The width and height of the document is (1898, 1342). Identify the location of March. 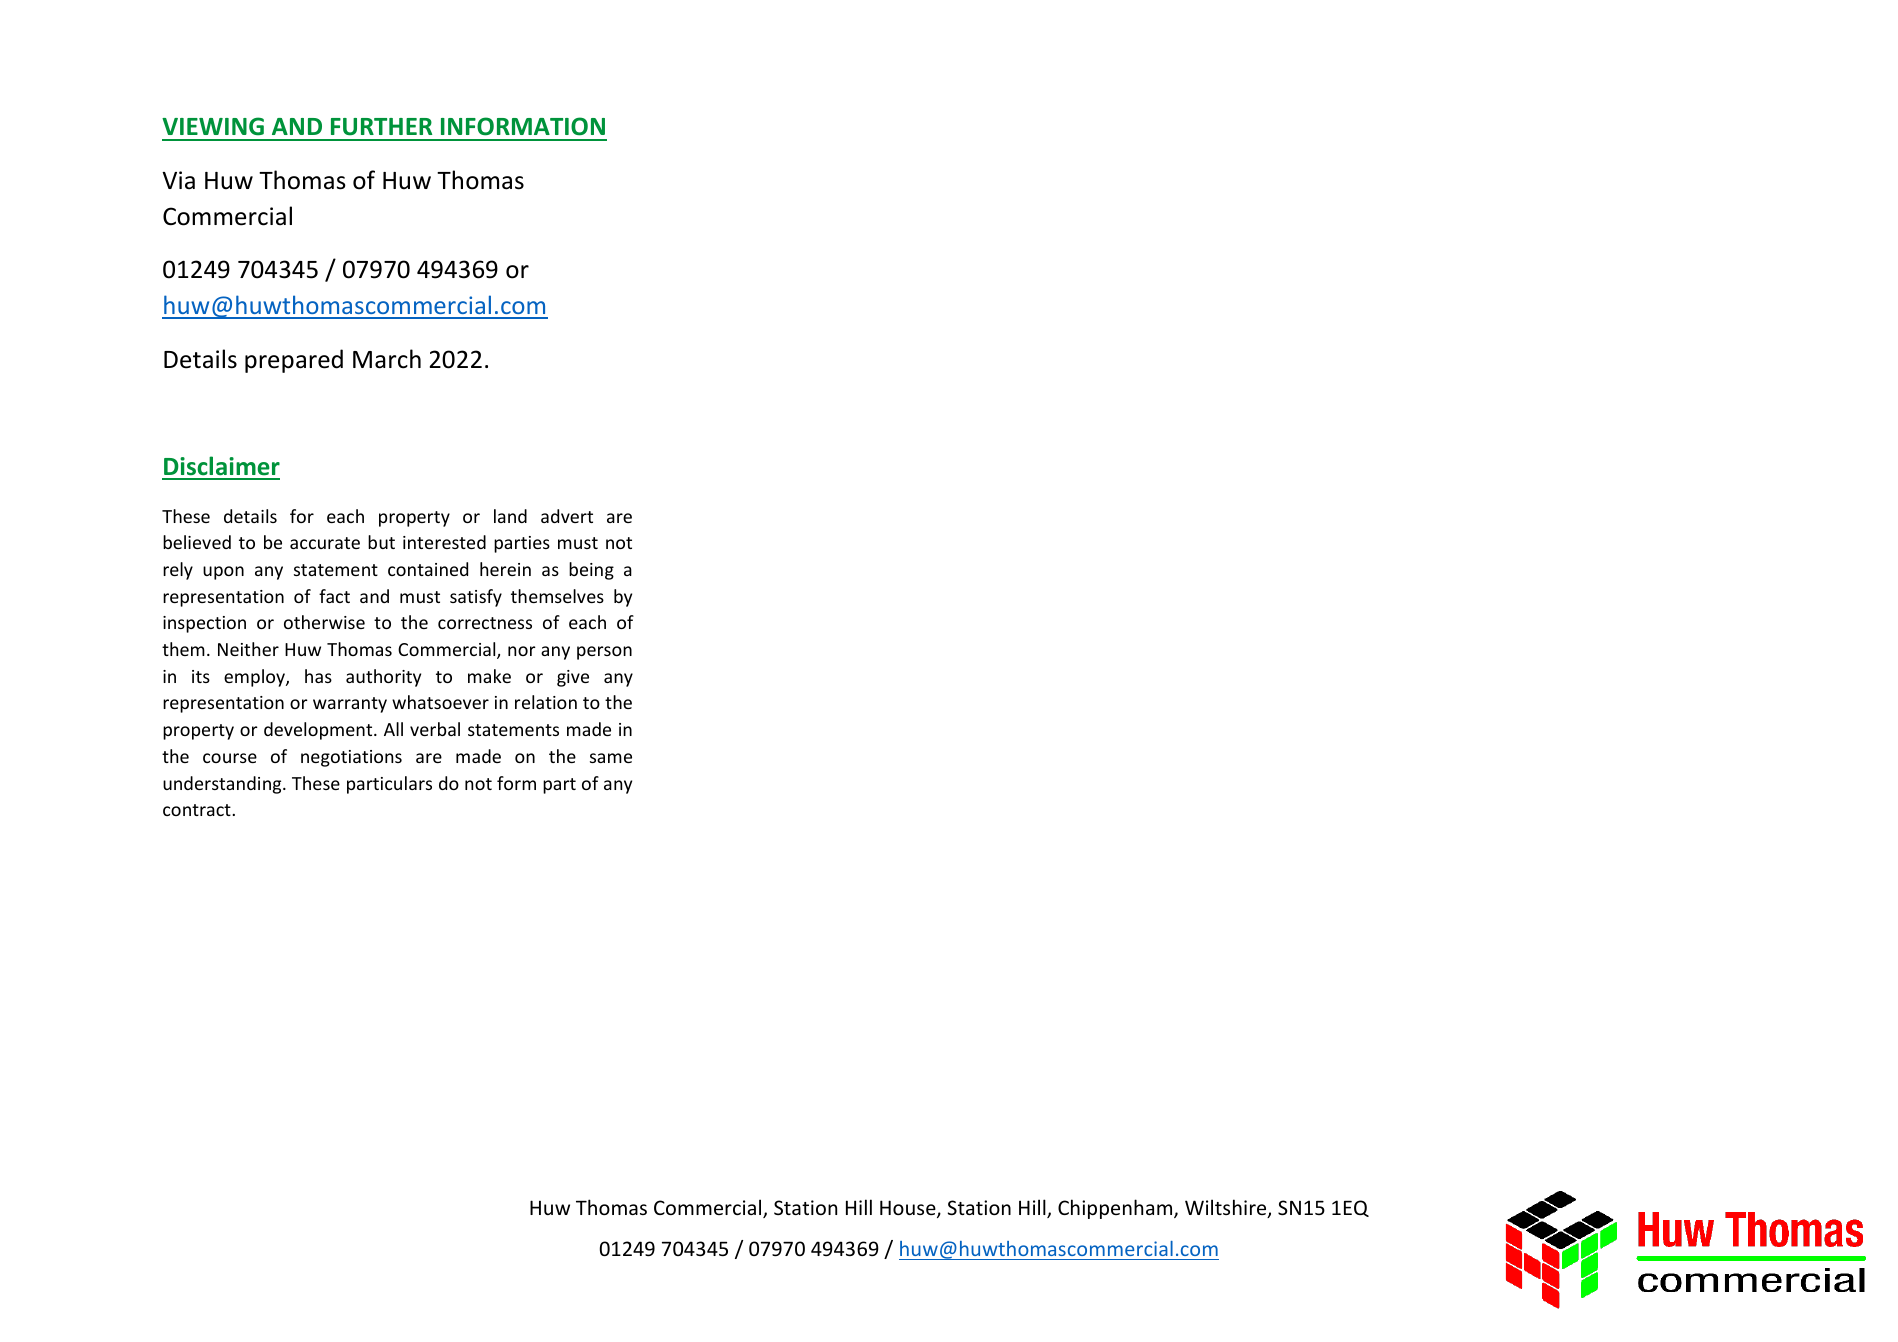
(387, 359).
